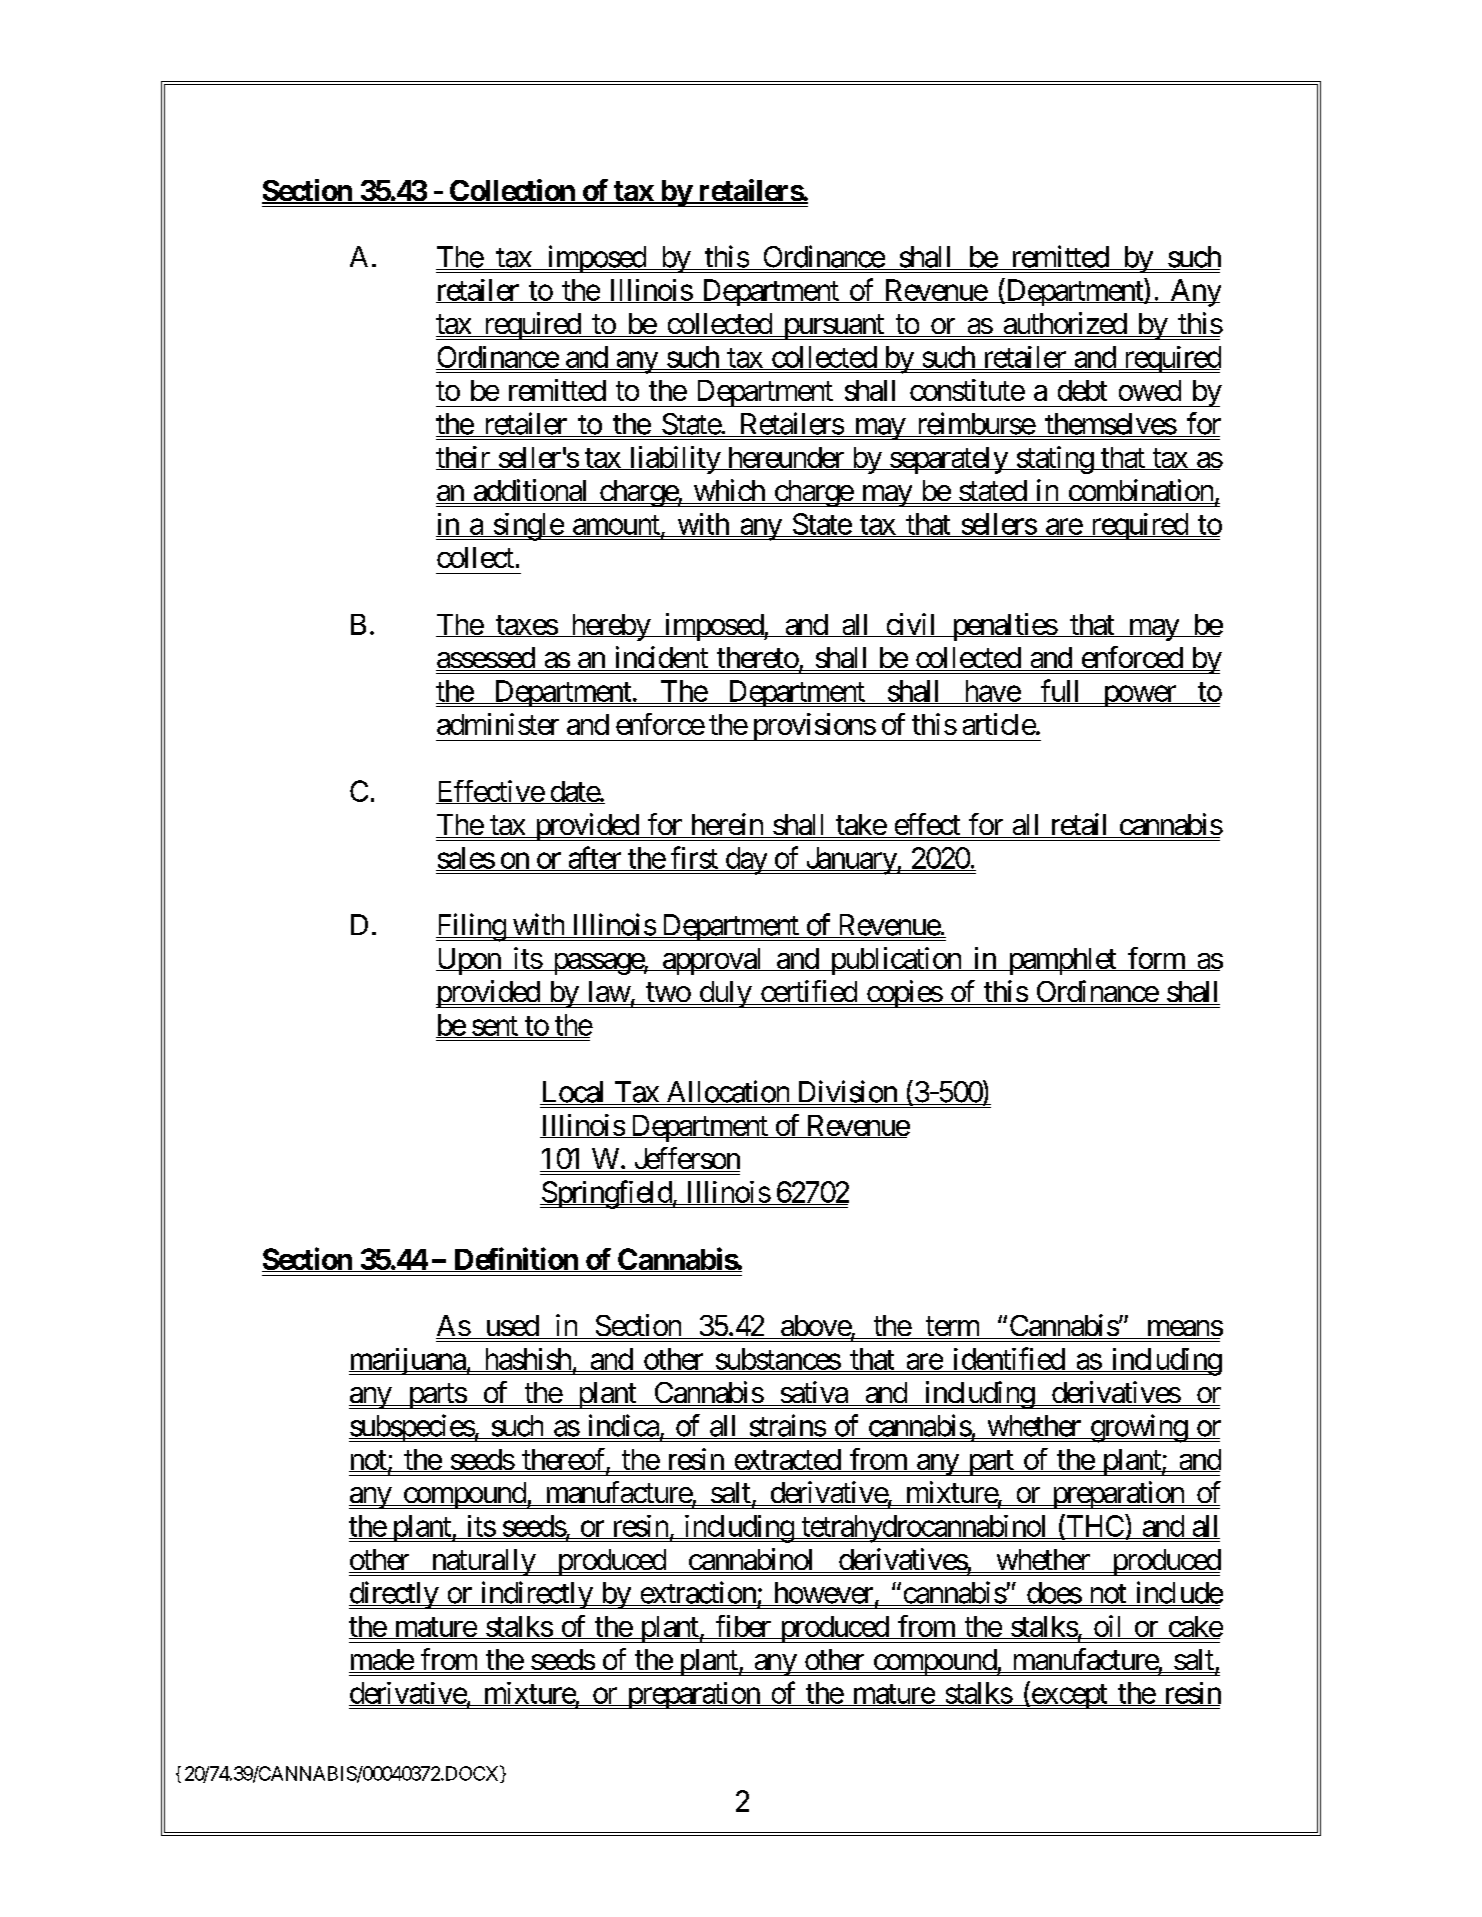 Image resolution: width=1482 pixels, height=1917 pixels. Describe the element at coordinates (742, 1627) in the image. I see `fiber` at that location.
